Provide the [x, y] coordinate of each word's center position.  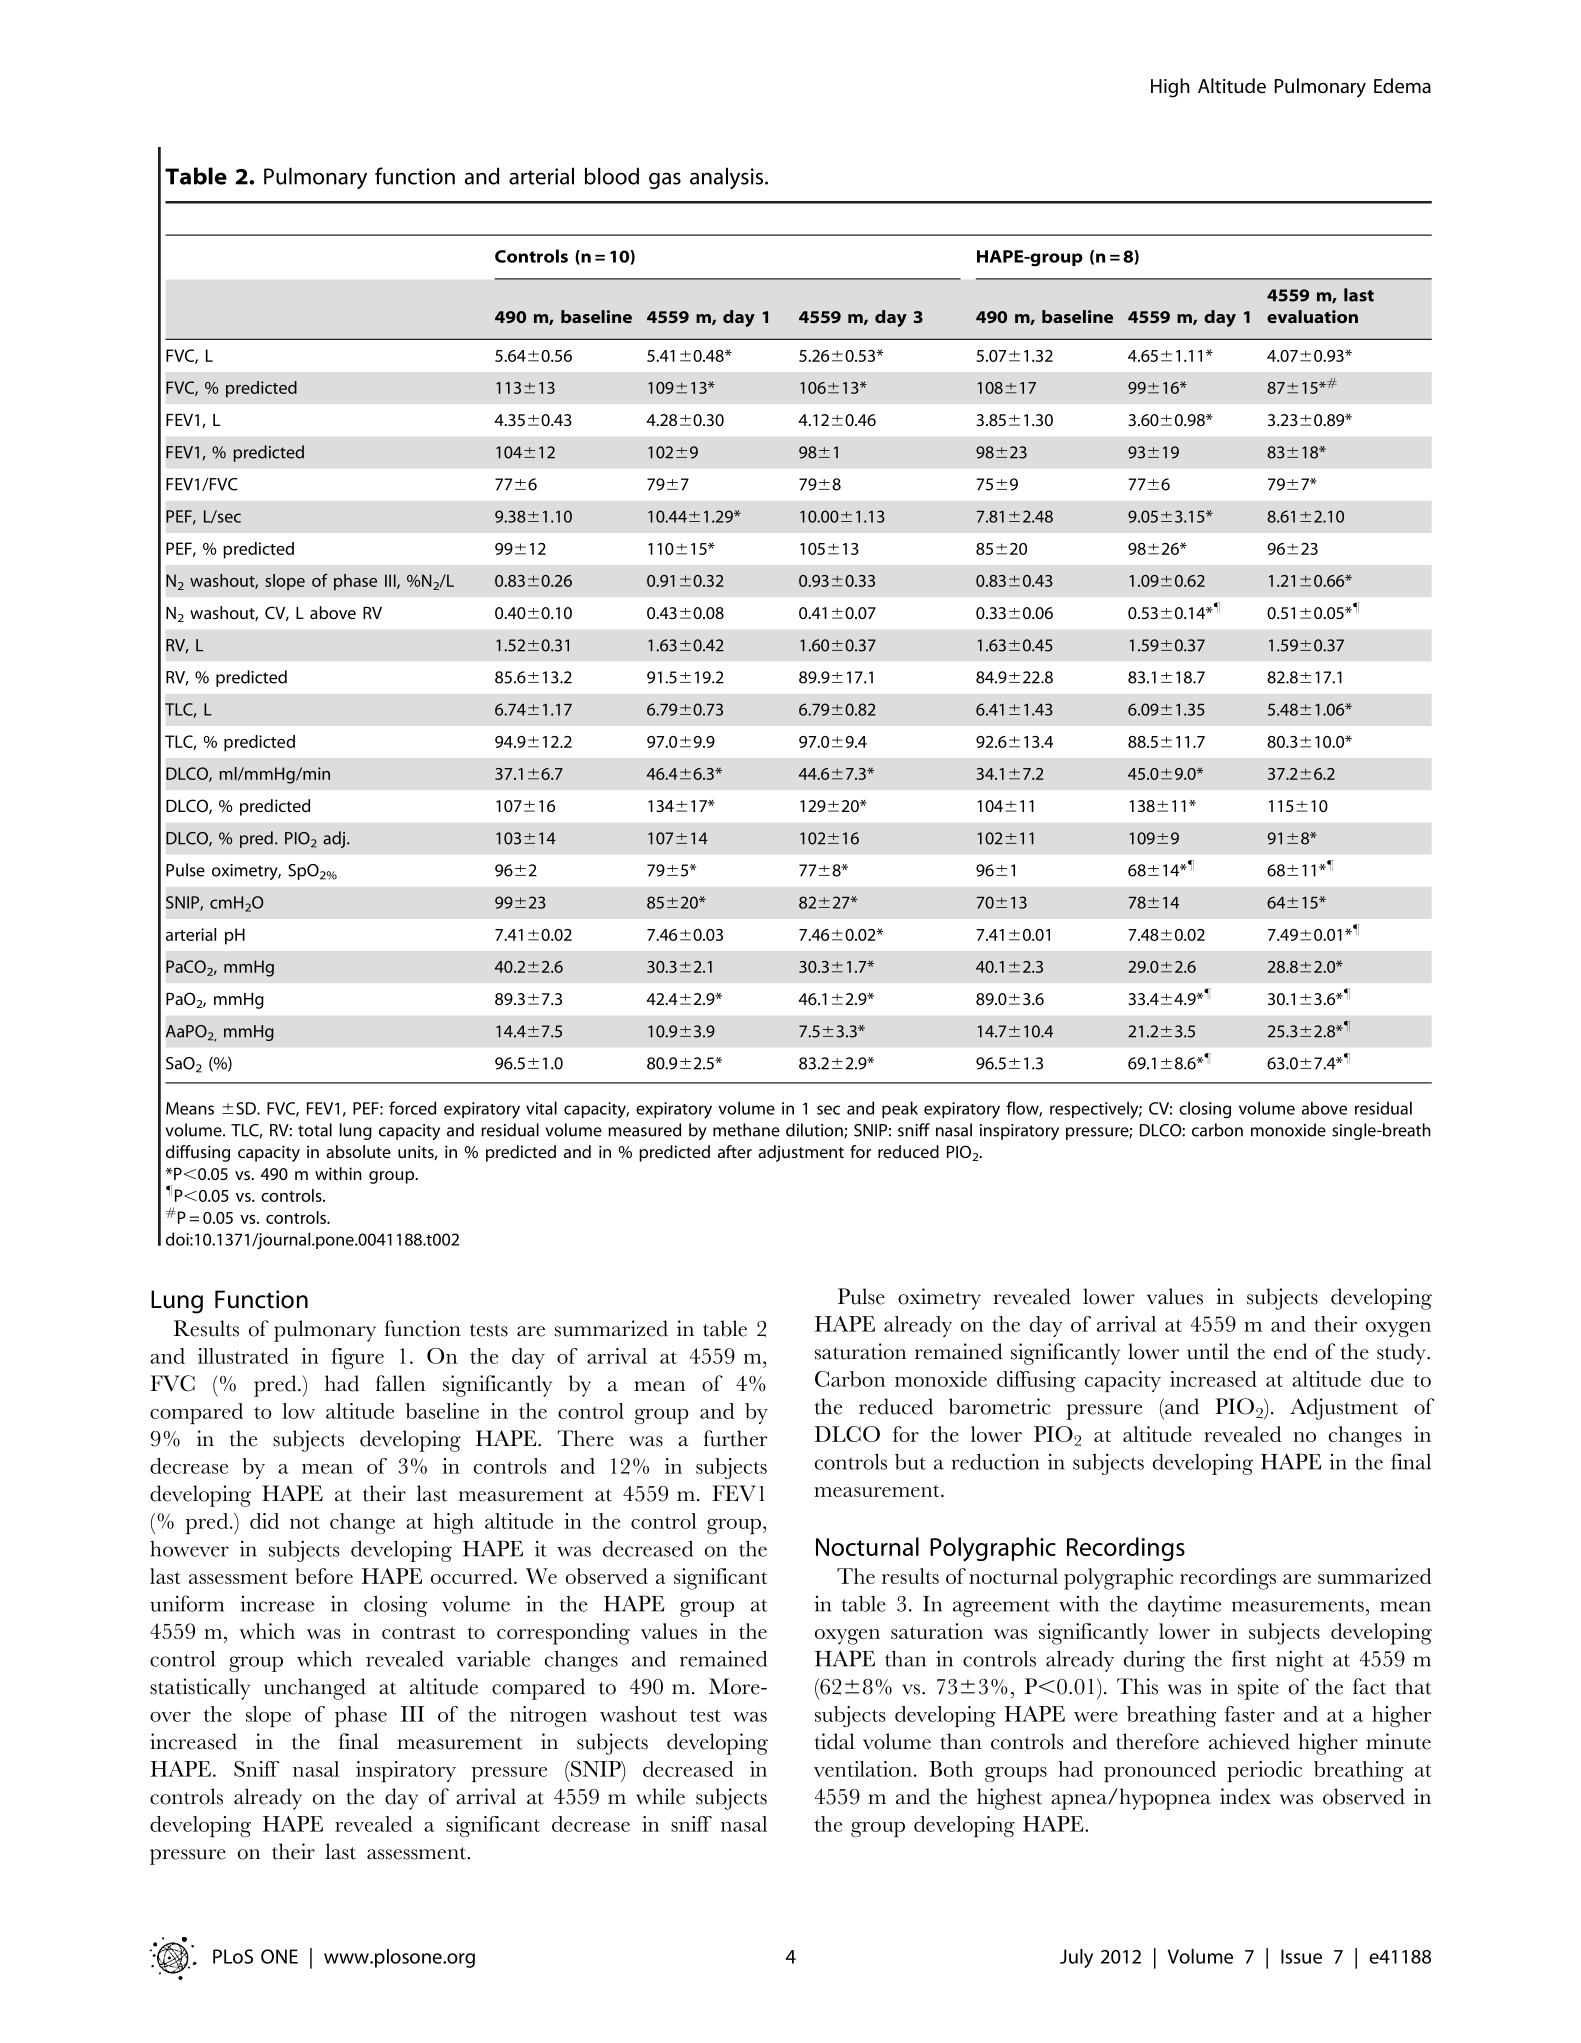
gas [665, 180]
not [305, 1522]
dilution [815, 1131]
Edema [1402, 85]
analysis [728, 178]
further [735, 1438]
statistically [200, 1689]
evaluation [1312, 316]
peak [900, 1109]
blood [612, 176]
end [1290, 1351]
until [1208, 1351]
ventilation [863, 1769]
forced [412, 1108]
